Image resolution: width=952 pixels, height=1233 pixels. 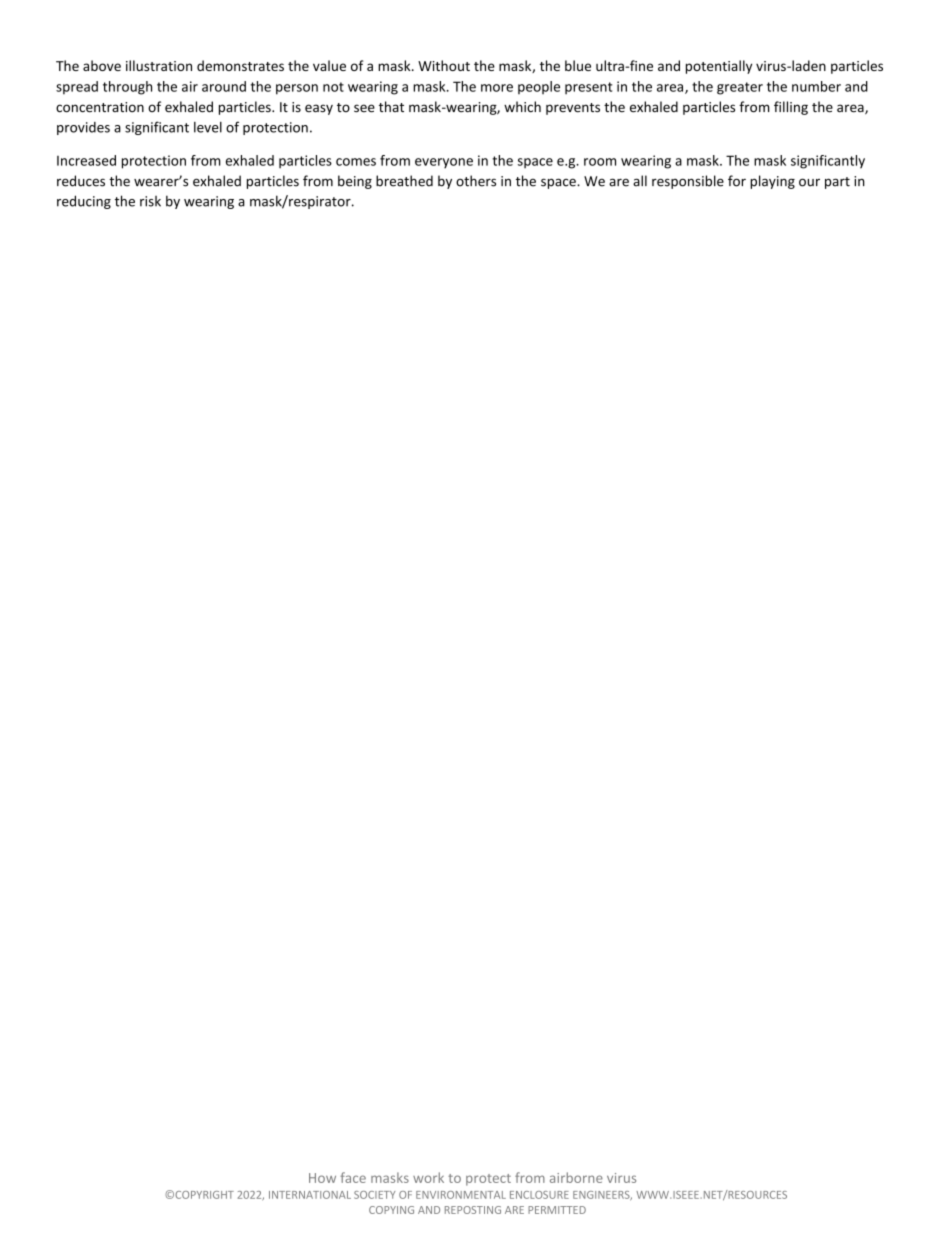 I want to click on INTERNATIONAL, so click(x=310, y=1195).
